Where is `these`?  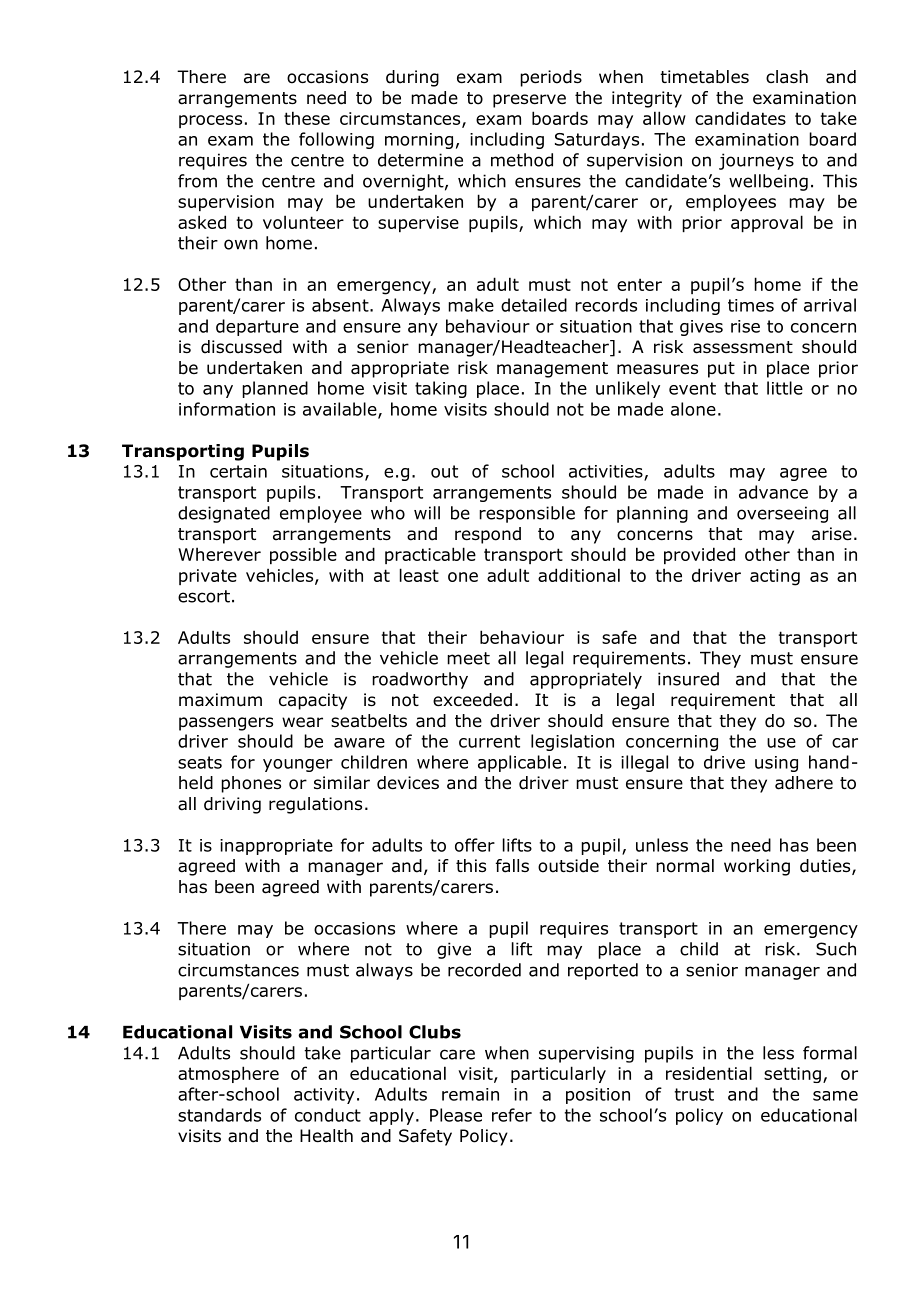 these is located at coordinates (307, 118).
